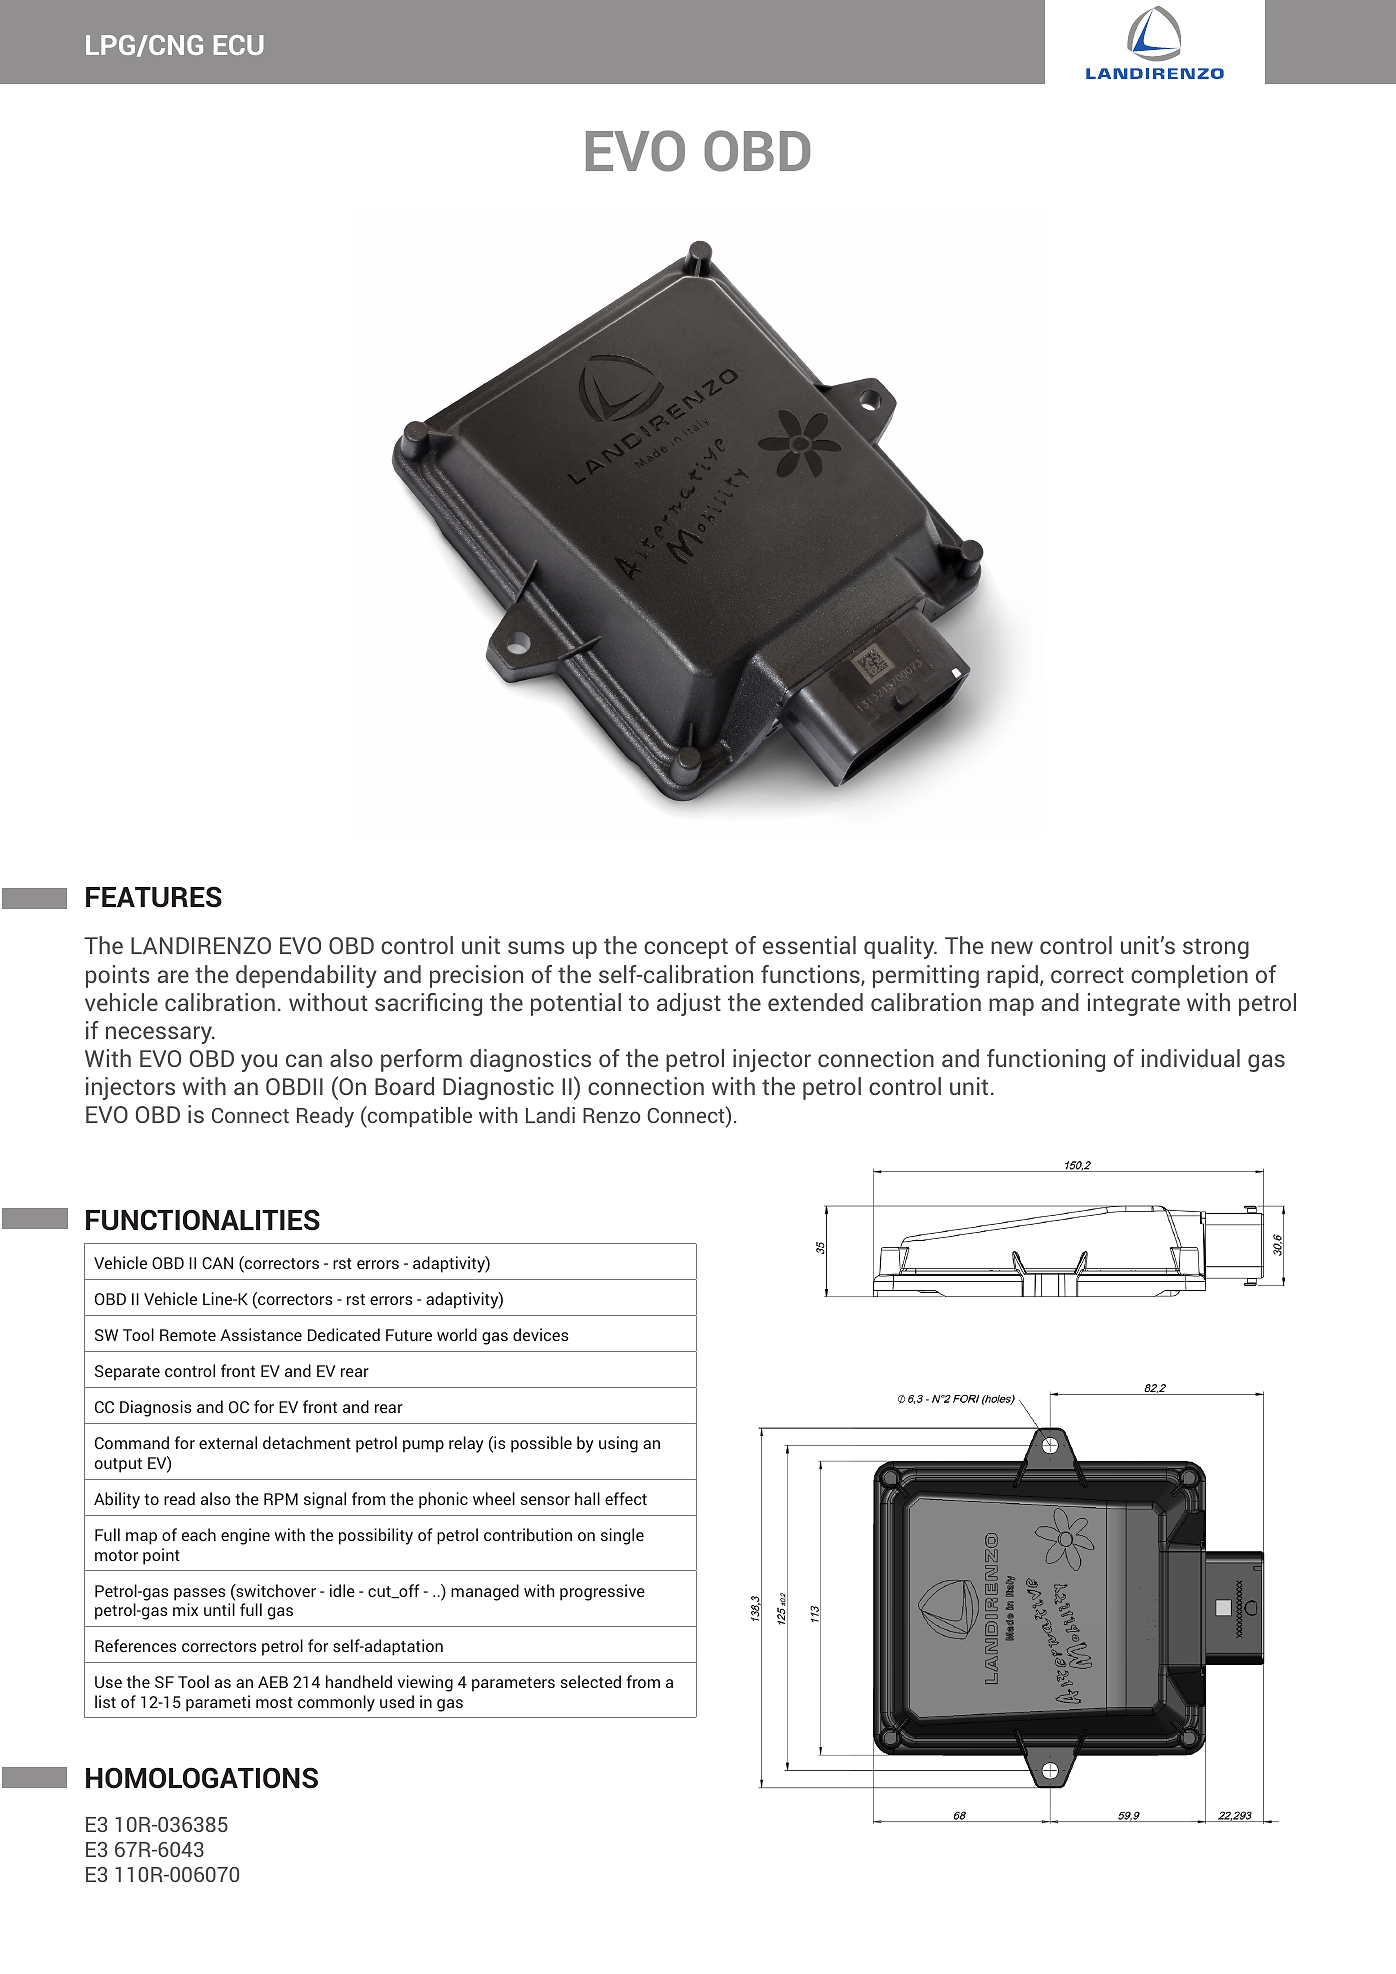  What do you see at coordinates (273, 1682) in the screenshot?
I see `AEB` at bounding box center [273, 1682].
